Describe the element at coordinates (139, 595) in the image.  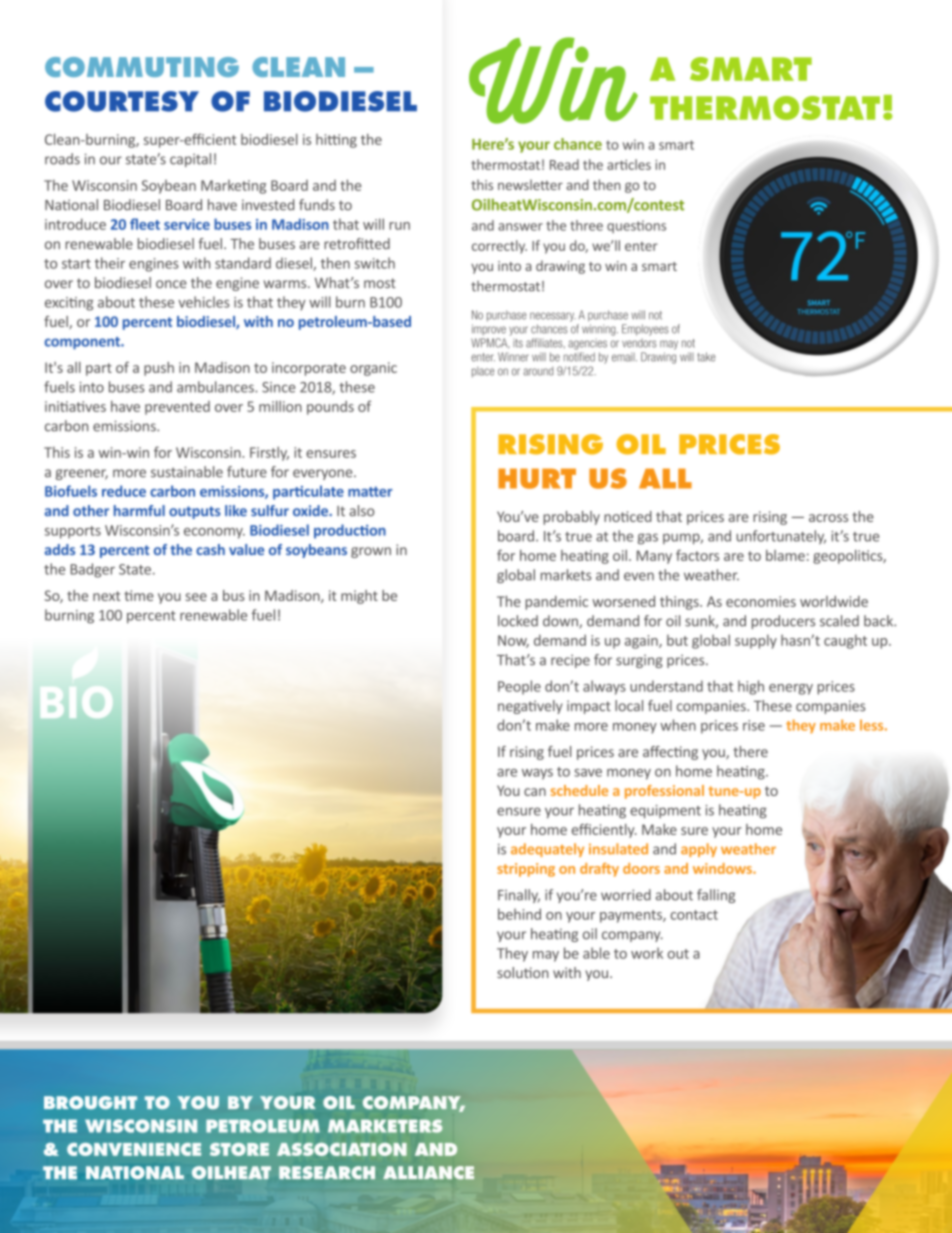
I see `time` at that location.
